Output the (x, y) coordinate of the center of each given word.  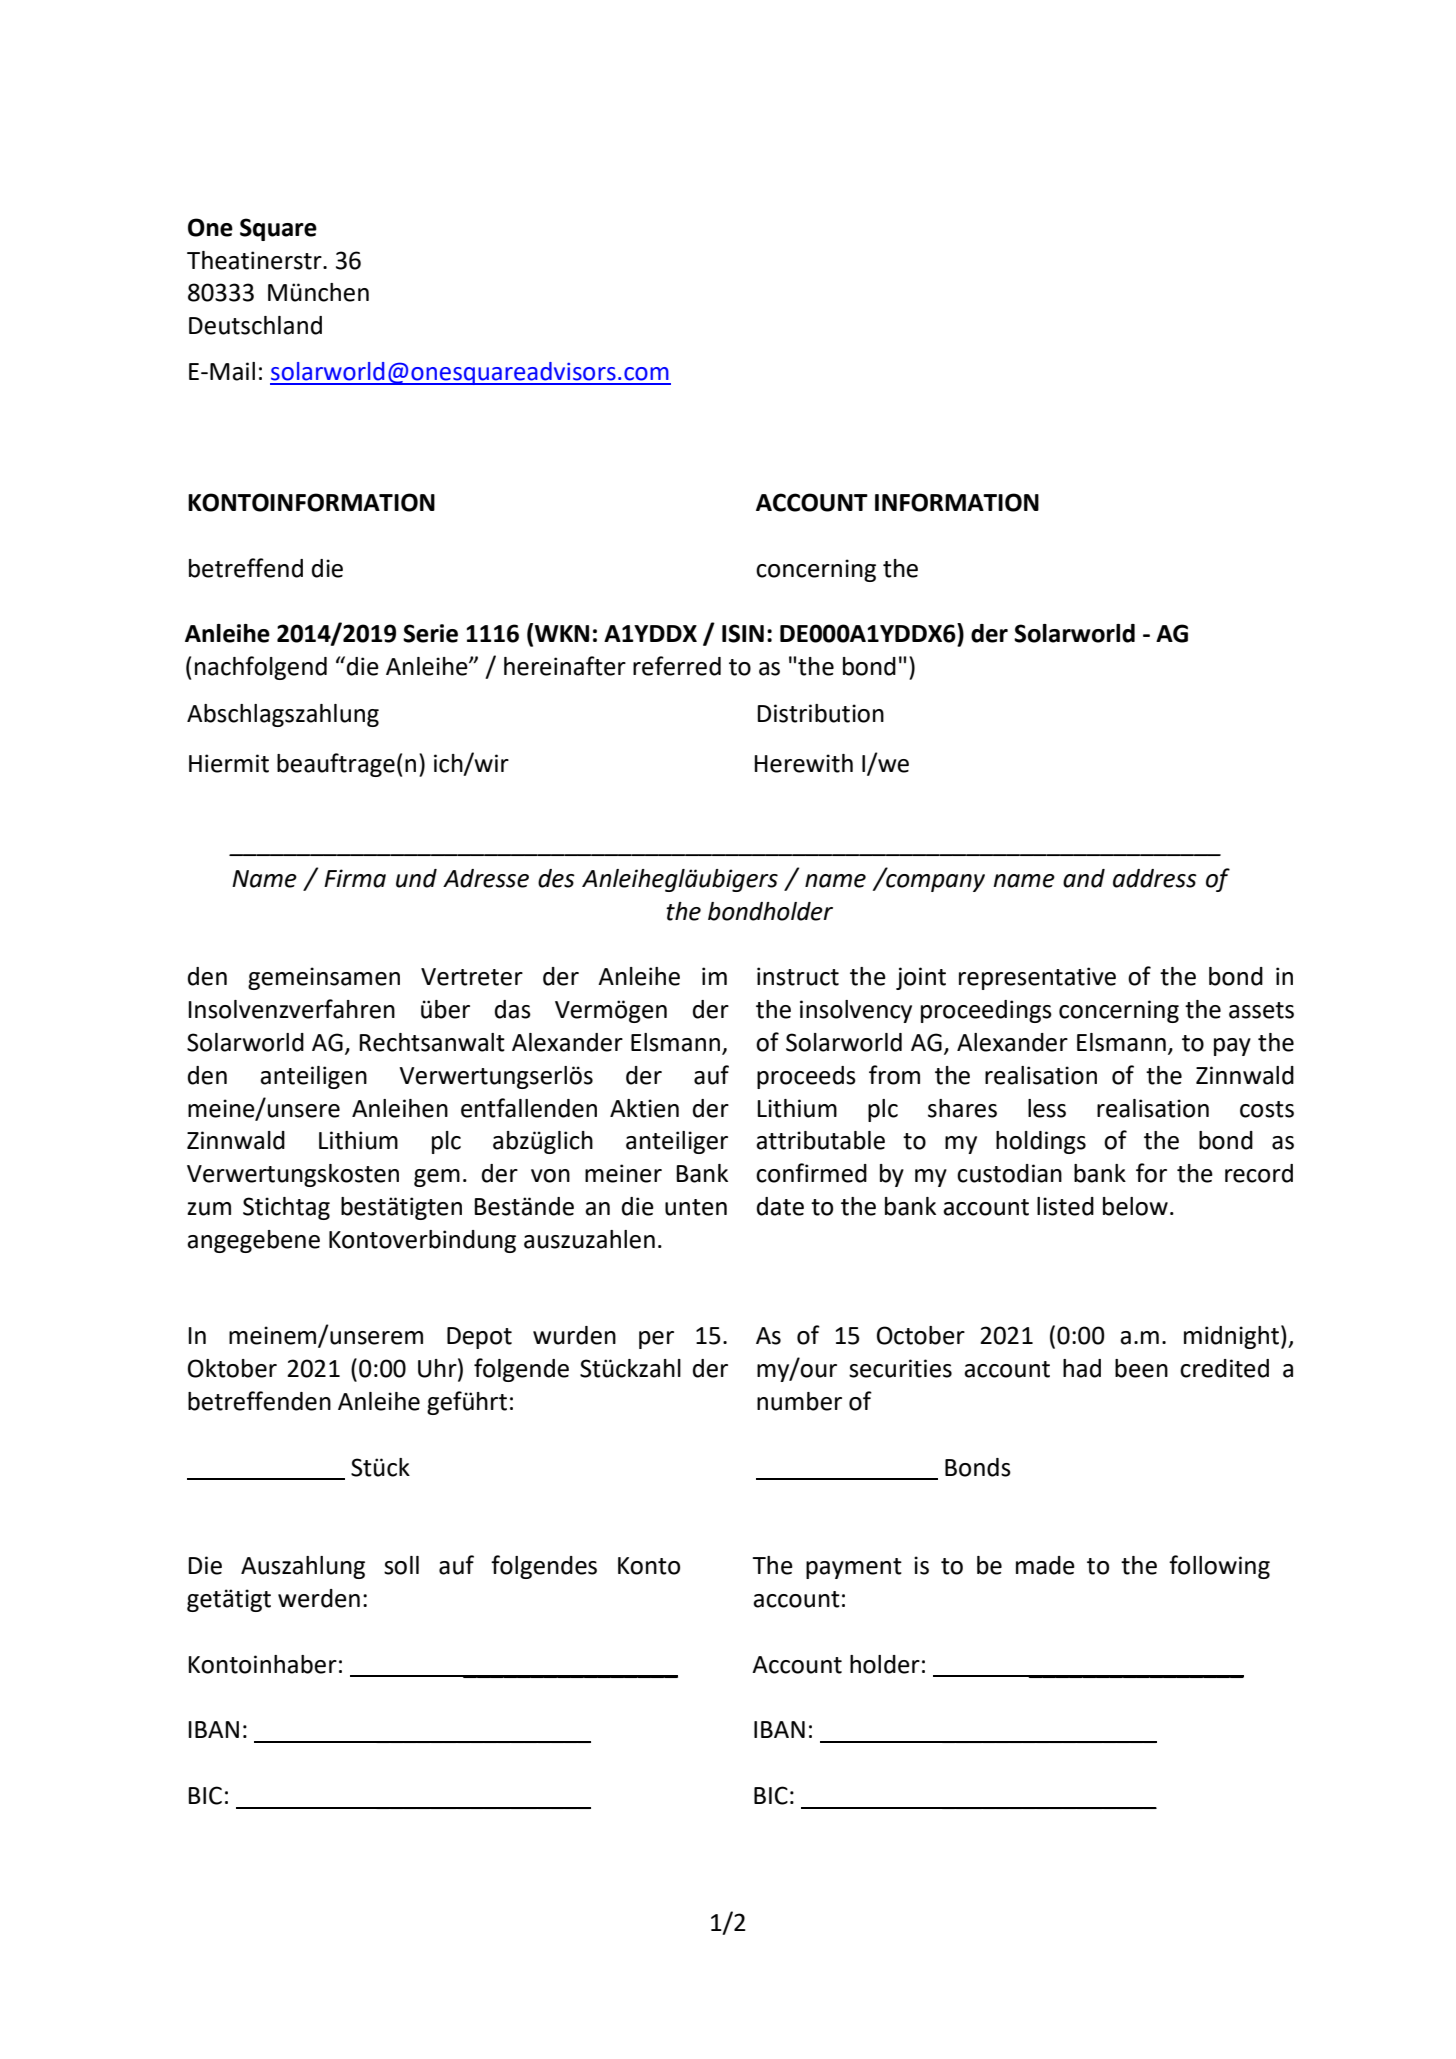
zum (209, 1209)
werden (319, 1598)
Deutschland (255, 325)
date (780, 1206)
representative (1037, 978)
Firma (355, 878)
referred (677, 666)
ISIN (743, 633)
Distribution (820, 713)
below (1135, 1206)
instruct (798, 976)
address (1155, 878)
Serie (430, 633)
